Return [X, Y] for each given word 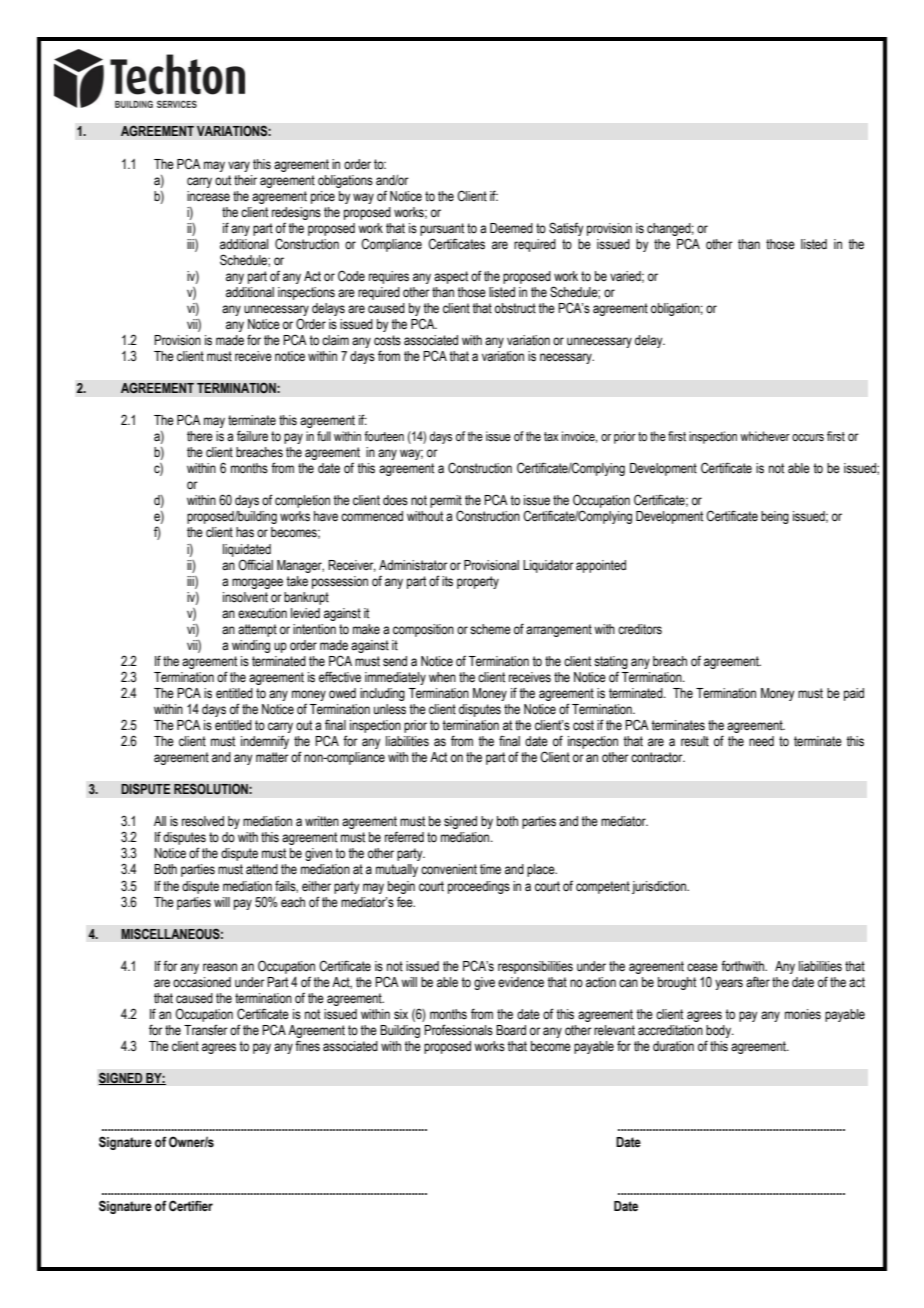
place [542, 870]
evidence [521, 982]
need [761, 741]
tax [551, 436]
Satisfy [566, 229]
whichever [765, 436]
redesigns [296, 213]
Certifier [191, 1205]
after [758, 982]
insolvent [245, 597]
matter [272, 757]
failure [252, 436]
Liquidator [548, 566]
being [775, 517]
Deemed [511, 228]
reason [220, 967]
